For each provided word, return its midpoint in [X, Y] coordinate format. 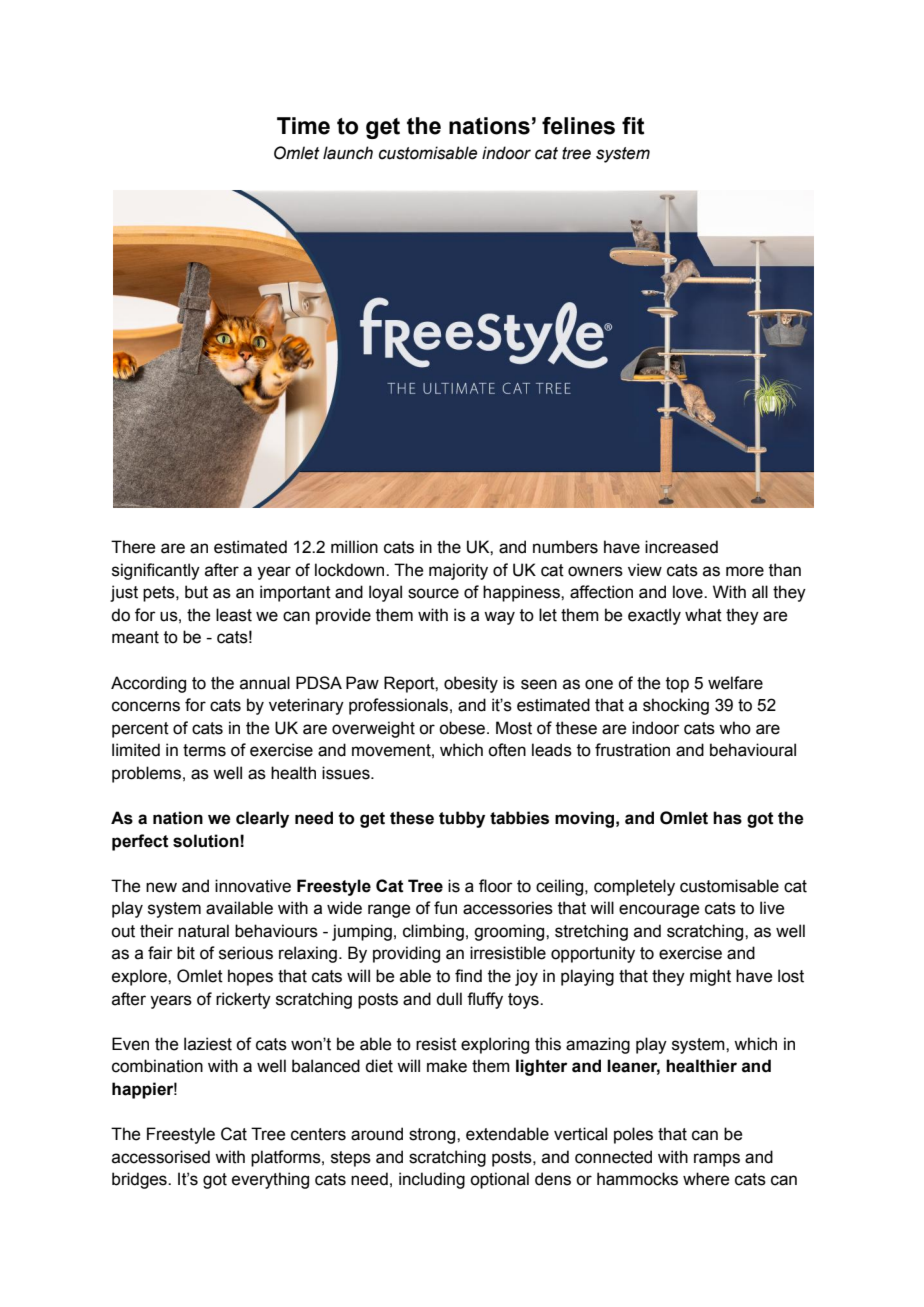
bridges [140, 1180]
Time [303, 126]
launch [348, 153]
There [133, 547]
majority [458, 571]
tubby [462, 819]
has [727, 818]
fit [633, 126]
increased [681, 547]
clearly [262, 819]
